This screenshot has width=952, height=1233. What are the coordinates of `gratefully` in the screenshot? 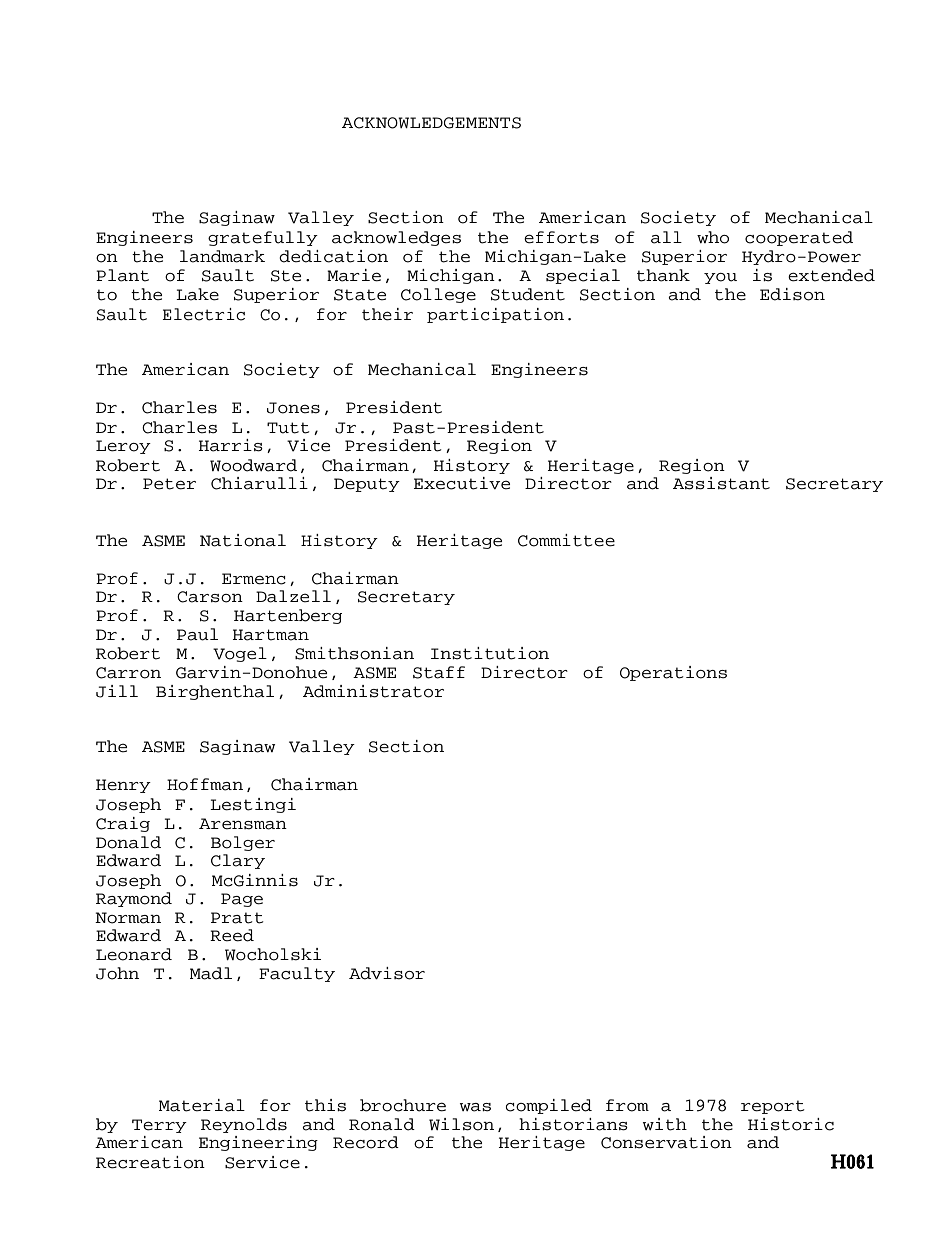 It's located at (263, 238).
